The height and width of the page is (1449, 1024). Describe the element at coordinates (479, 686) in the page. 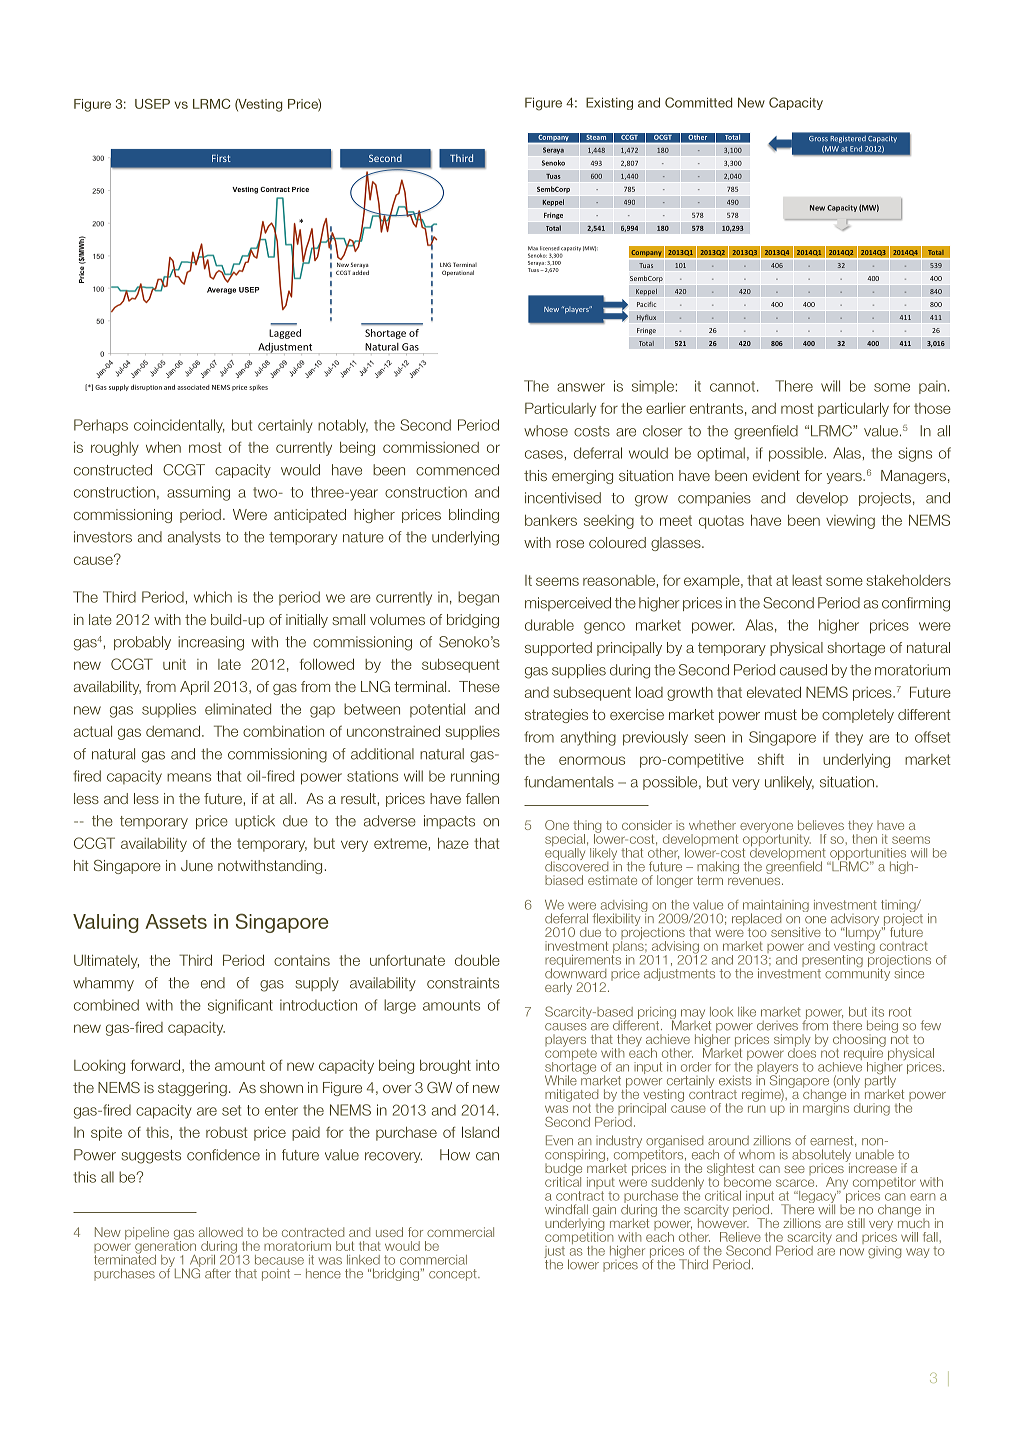

I see `These` at that location.
